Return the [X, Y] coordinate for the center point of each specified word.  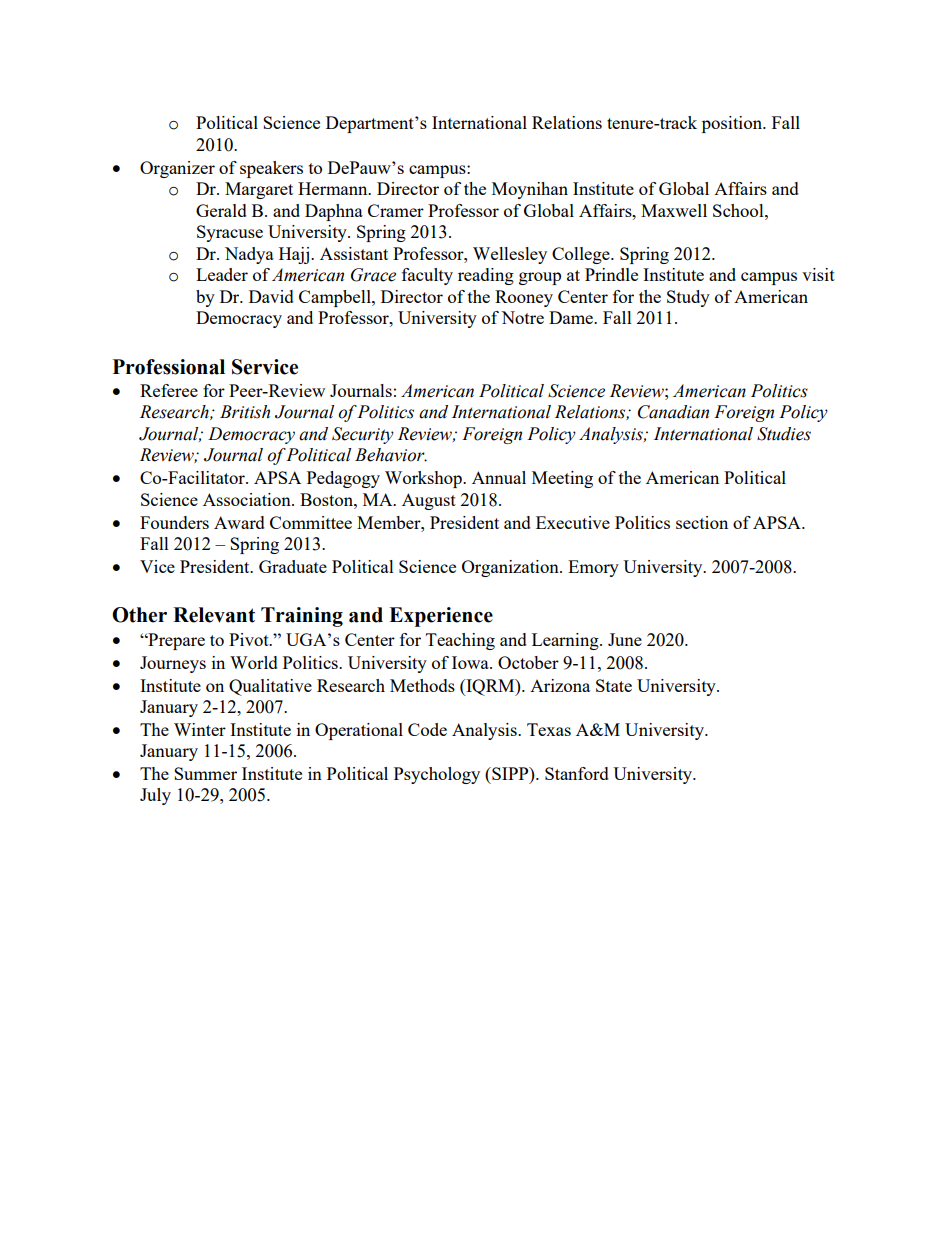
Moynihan [530, 190]
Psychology [437, 775]
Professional [169, 367]
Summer [205, 773]
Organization [511, 568]
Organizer [177, 169]
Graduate [293, 566]
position [733, 124]
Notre [522, 317]
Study [688, 298]
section [702, 522]
